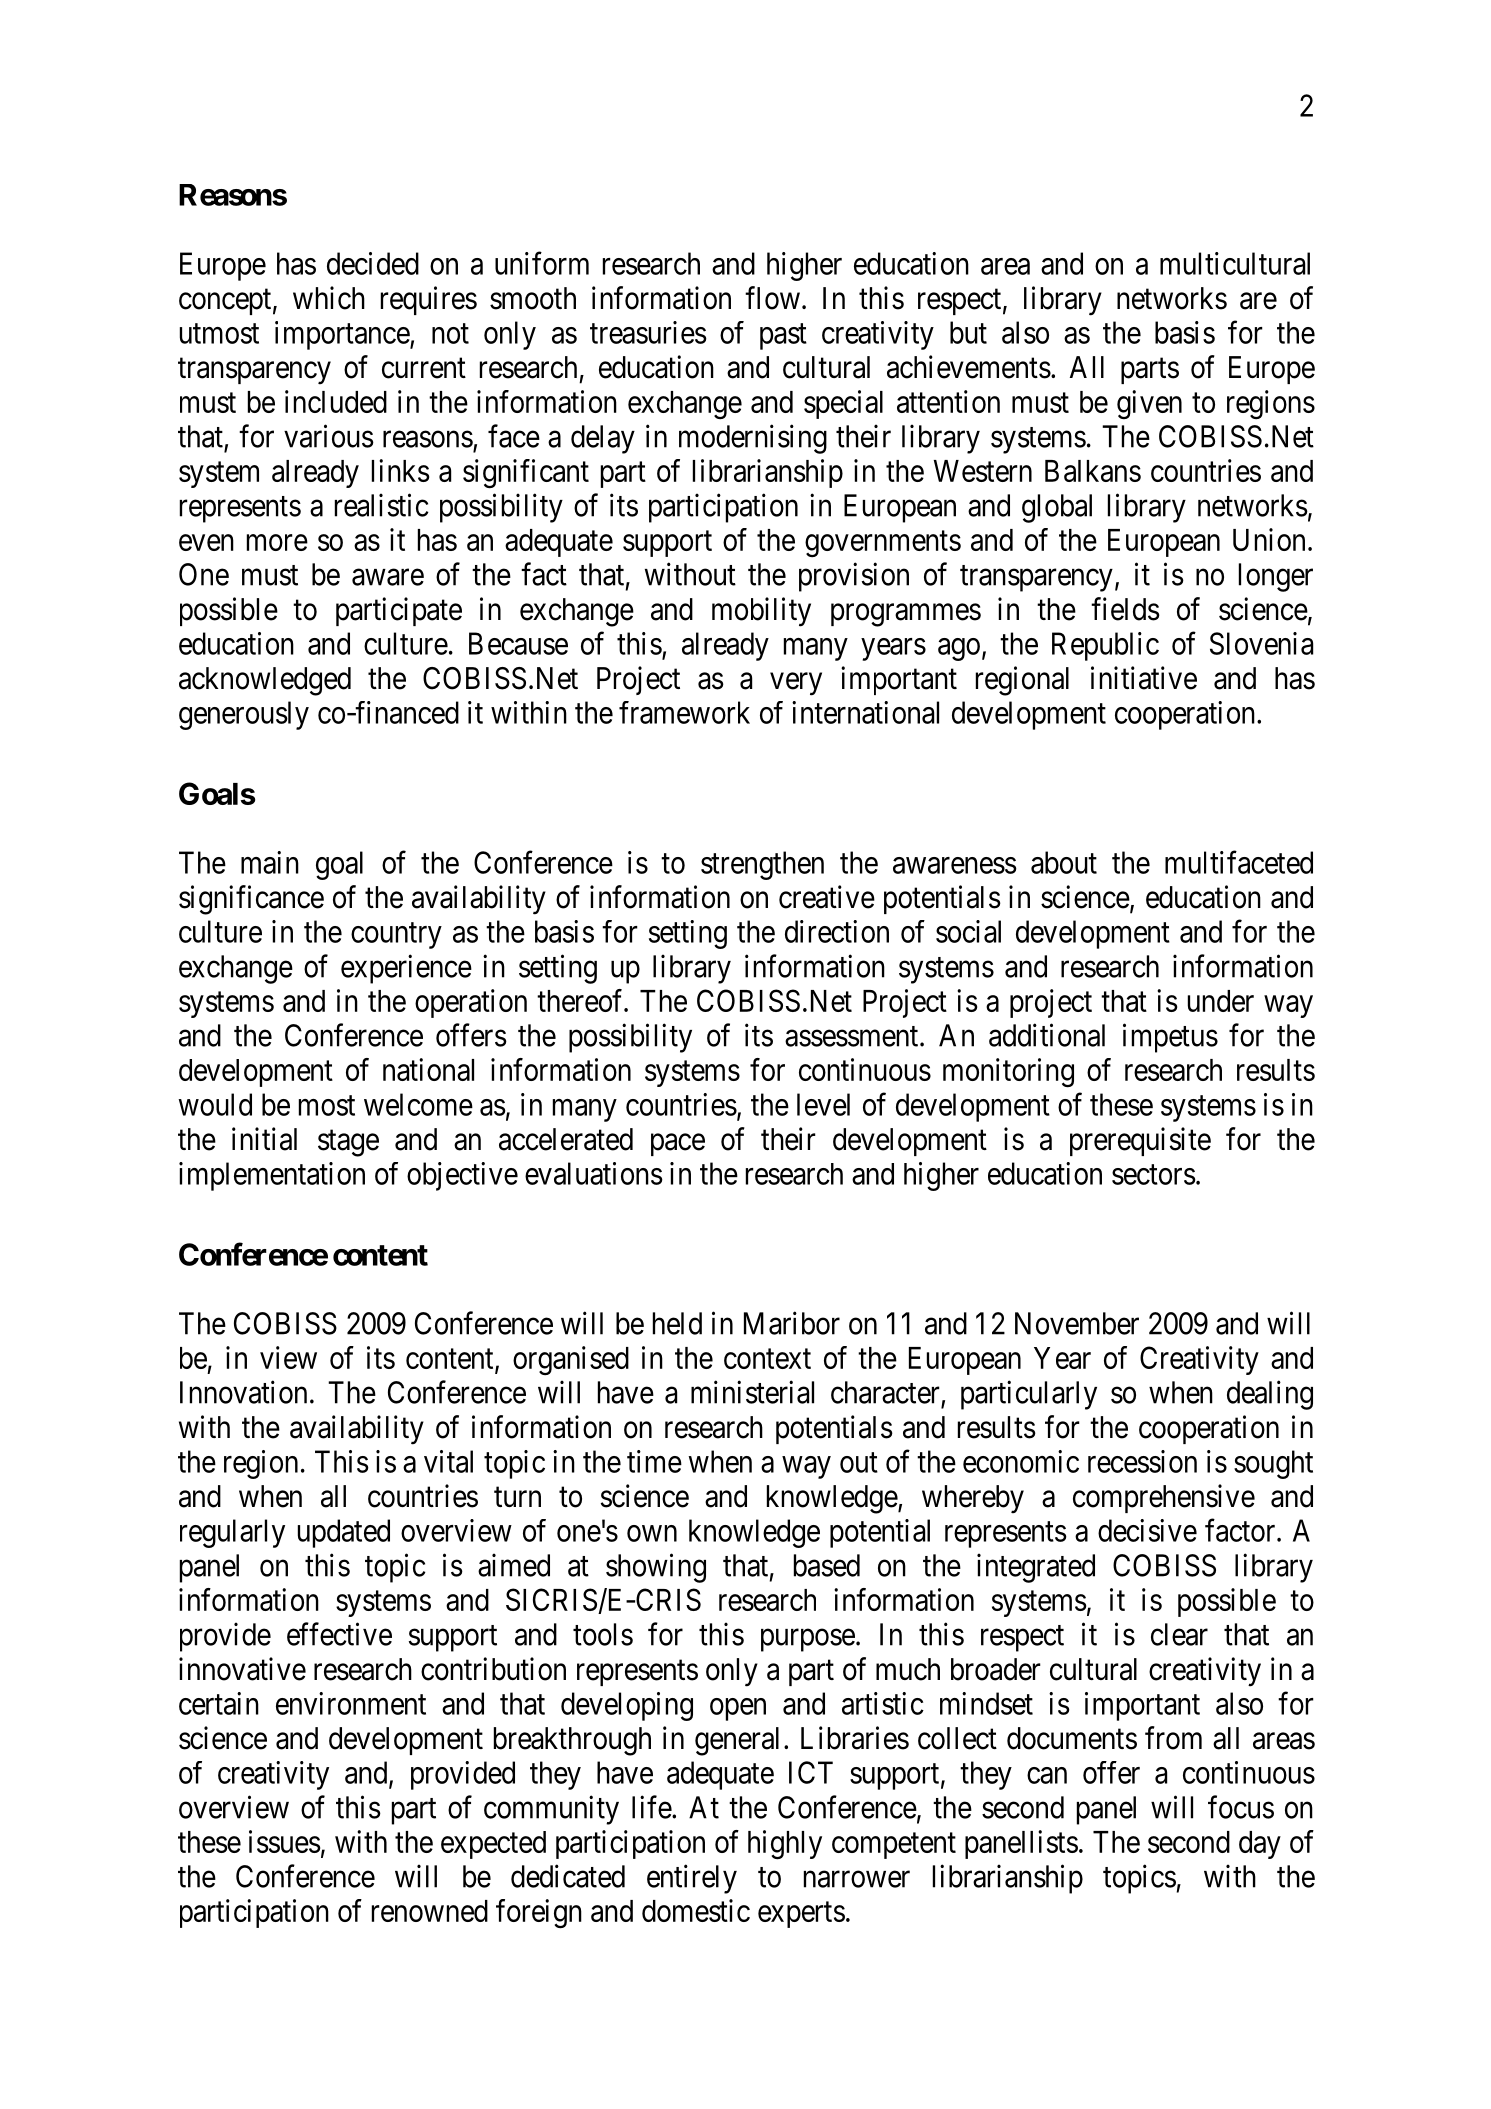 This screenshot has width=1491, height=2109. What do you see at coordinates (823, 1104) in the screenshot?
I see `level` at bounding box center [823, 1104].
